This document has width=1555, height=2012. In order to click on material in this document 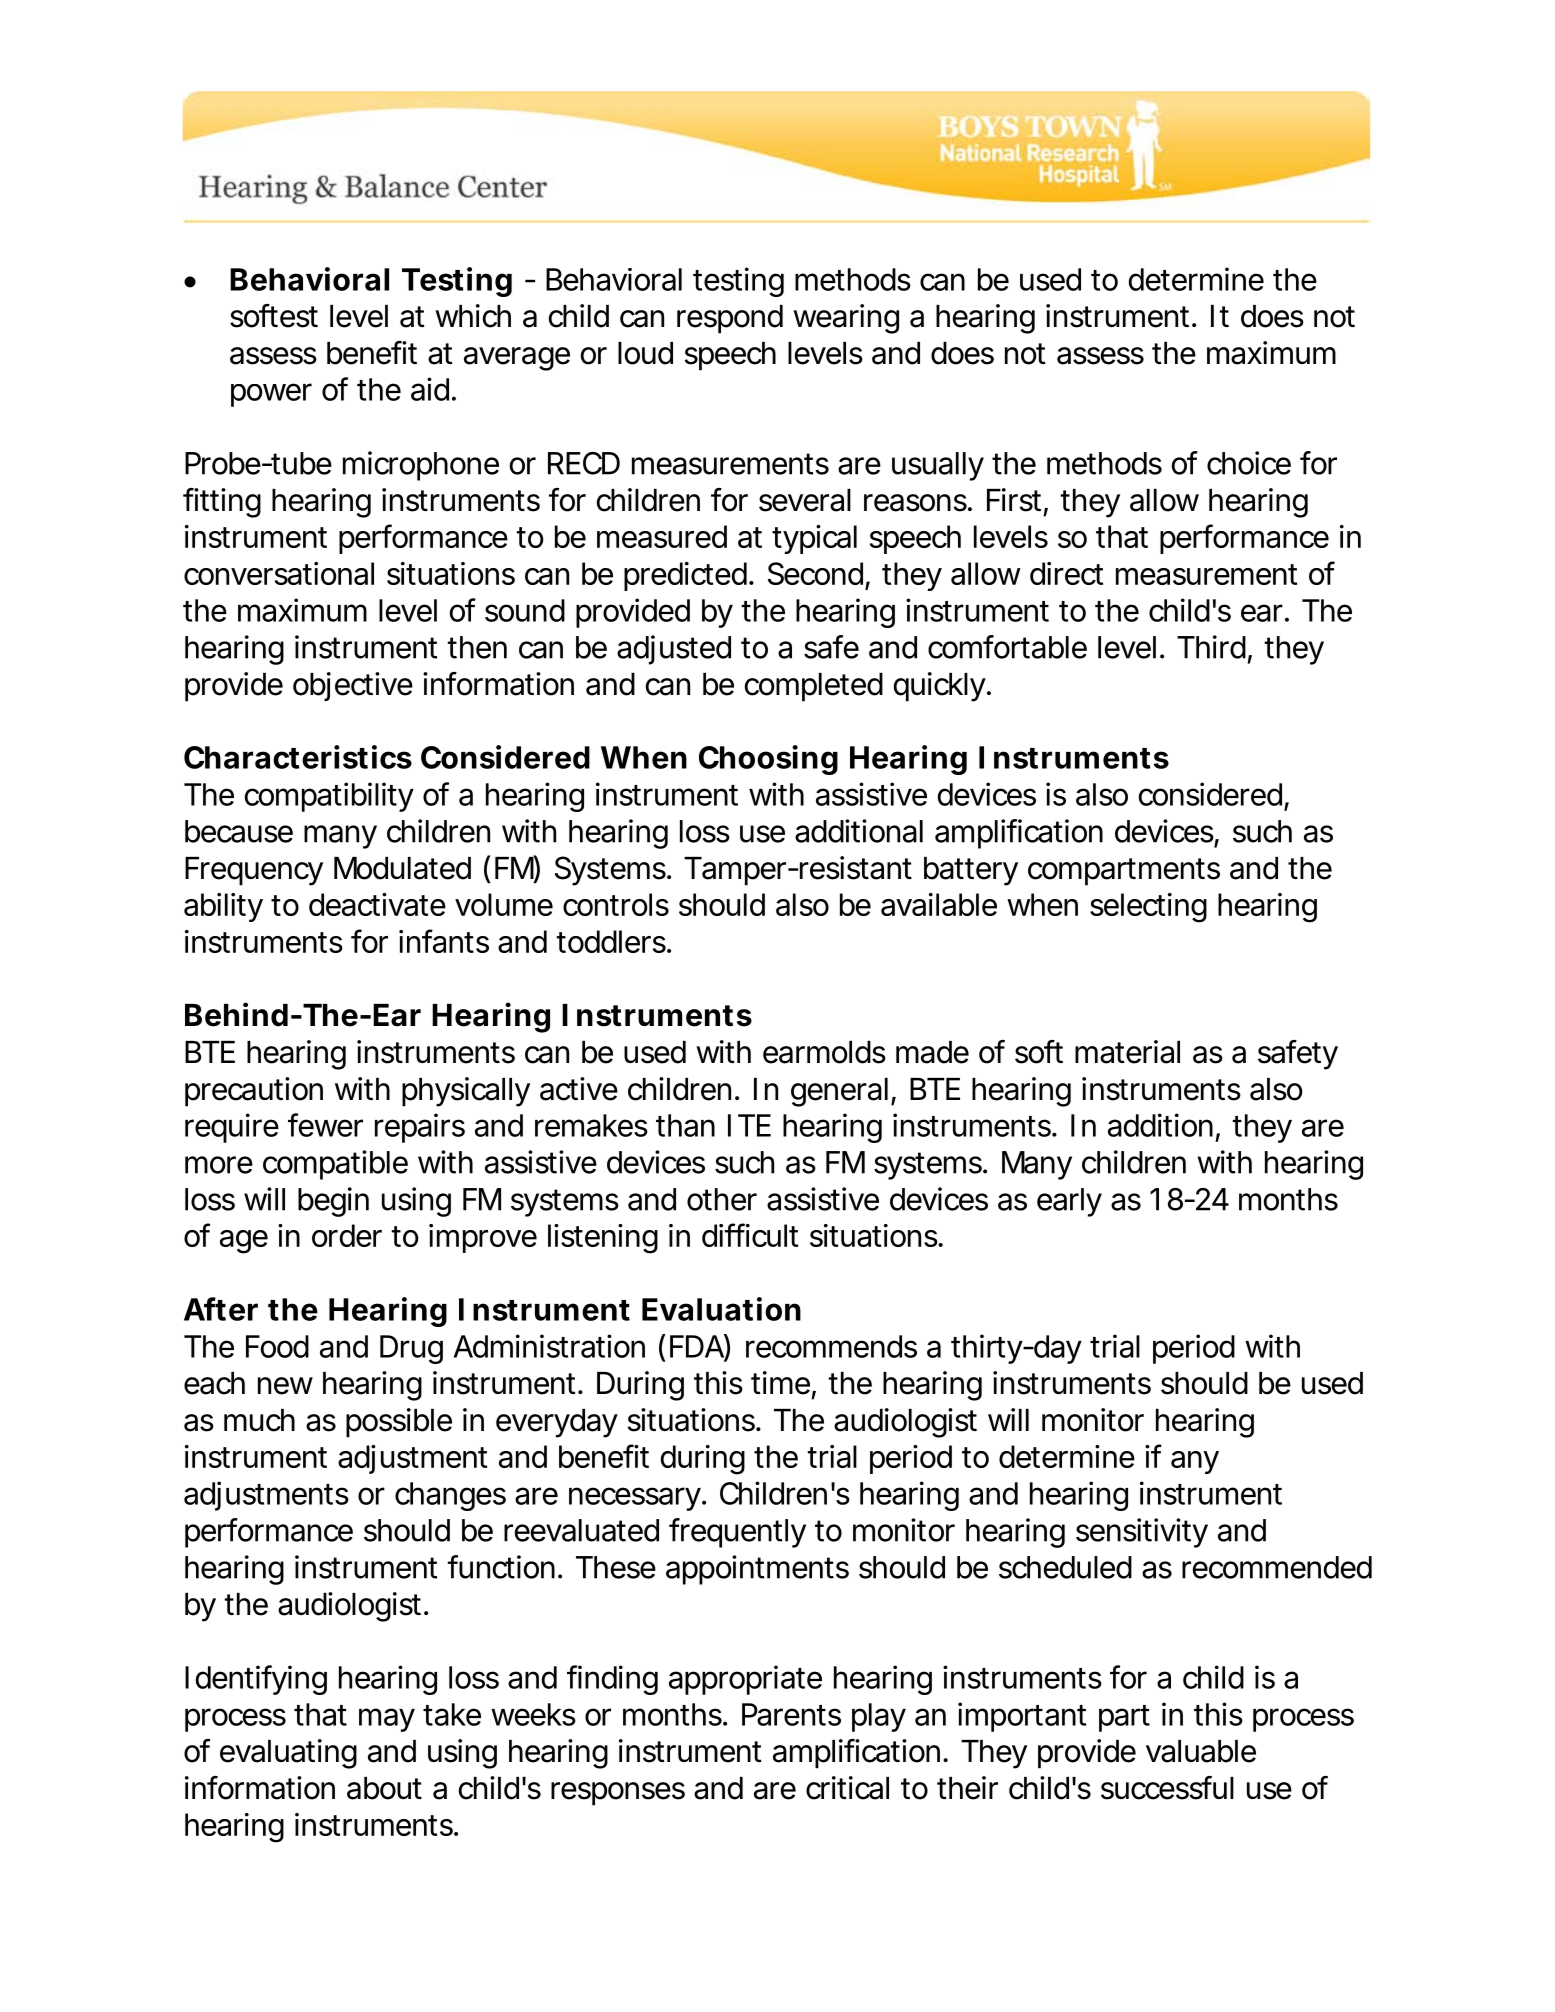, I will do `click(1127, 1052)`.
